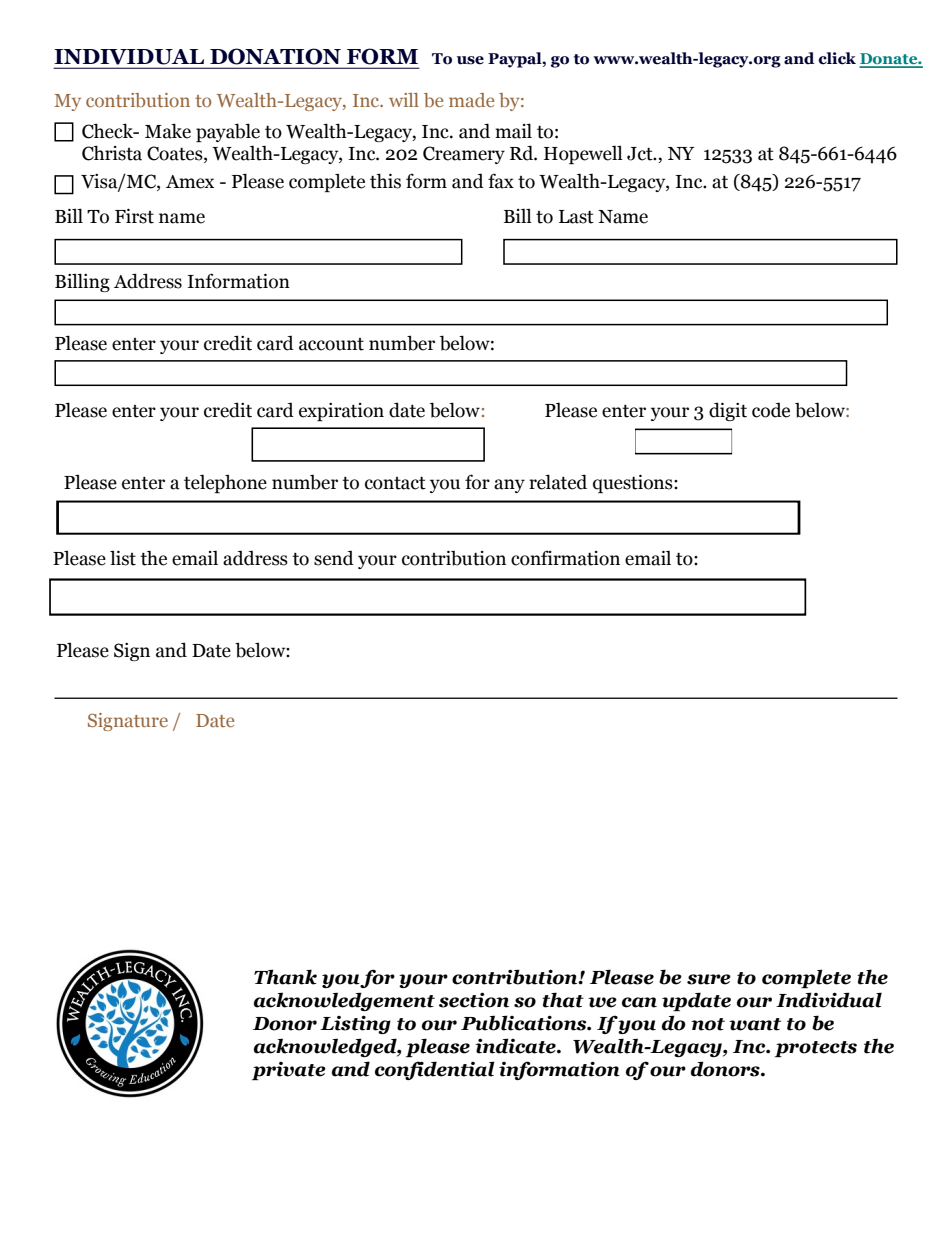 The image size is (952, 1233). What do you see at coordinates (837, 58) in the document?
I see `click` at bounding box center [837, 58].
